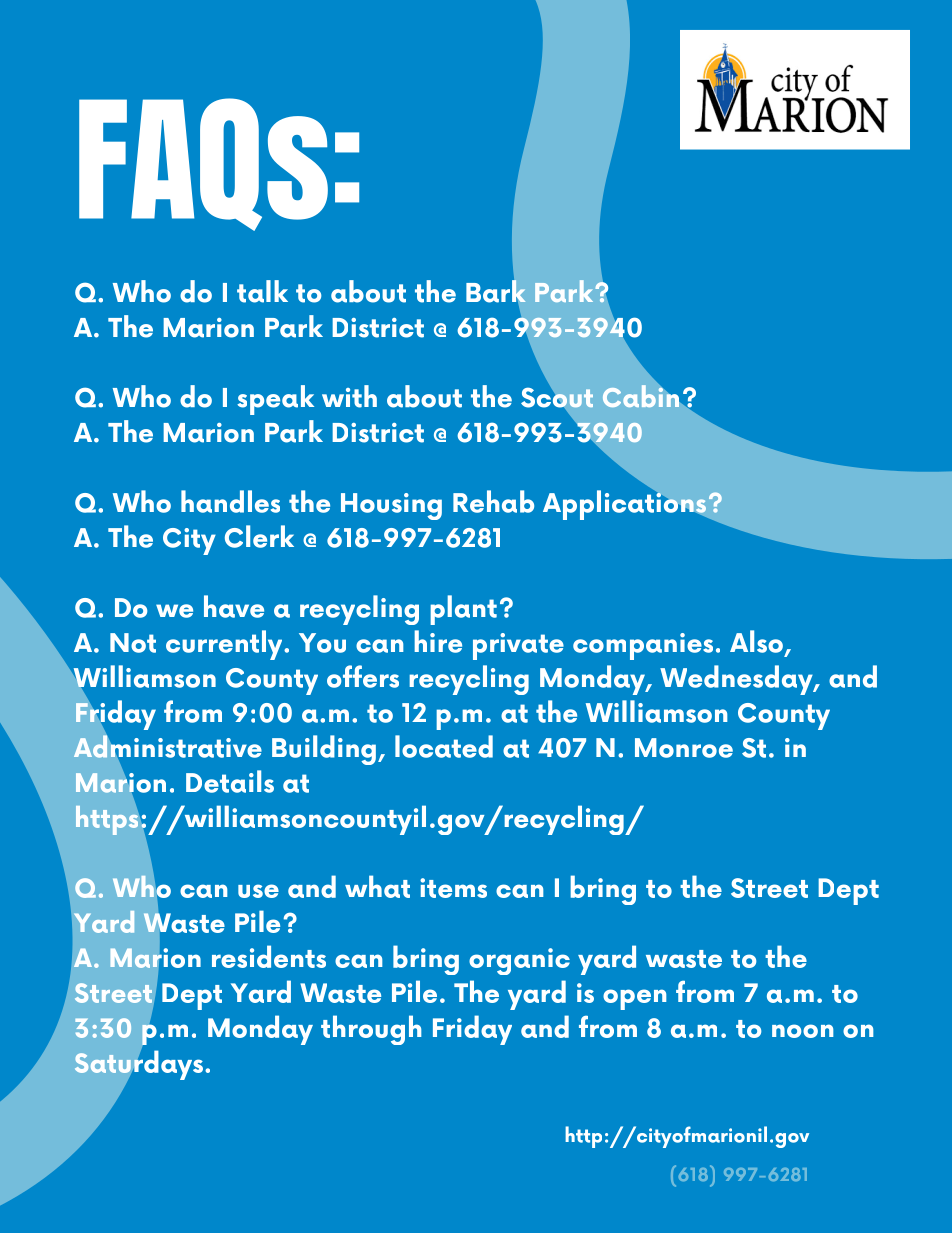  What do you see at coordinates (634, 999) in the screenshot?
I see `open` at bounding box center [634, 999].
